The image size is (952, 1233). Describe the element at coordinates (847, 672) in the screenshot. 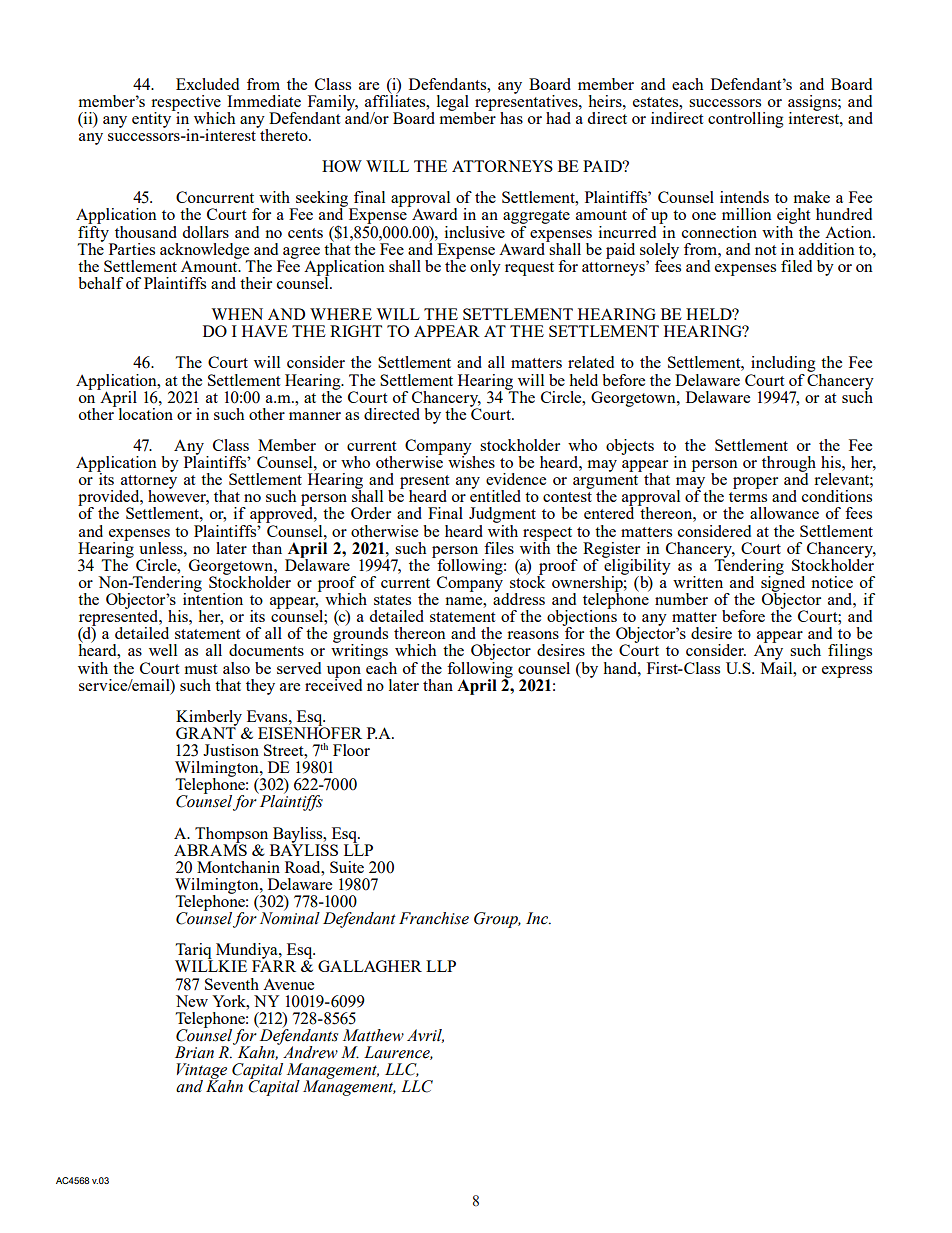

I see `express` at that location.
